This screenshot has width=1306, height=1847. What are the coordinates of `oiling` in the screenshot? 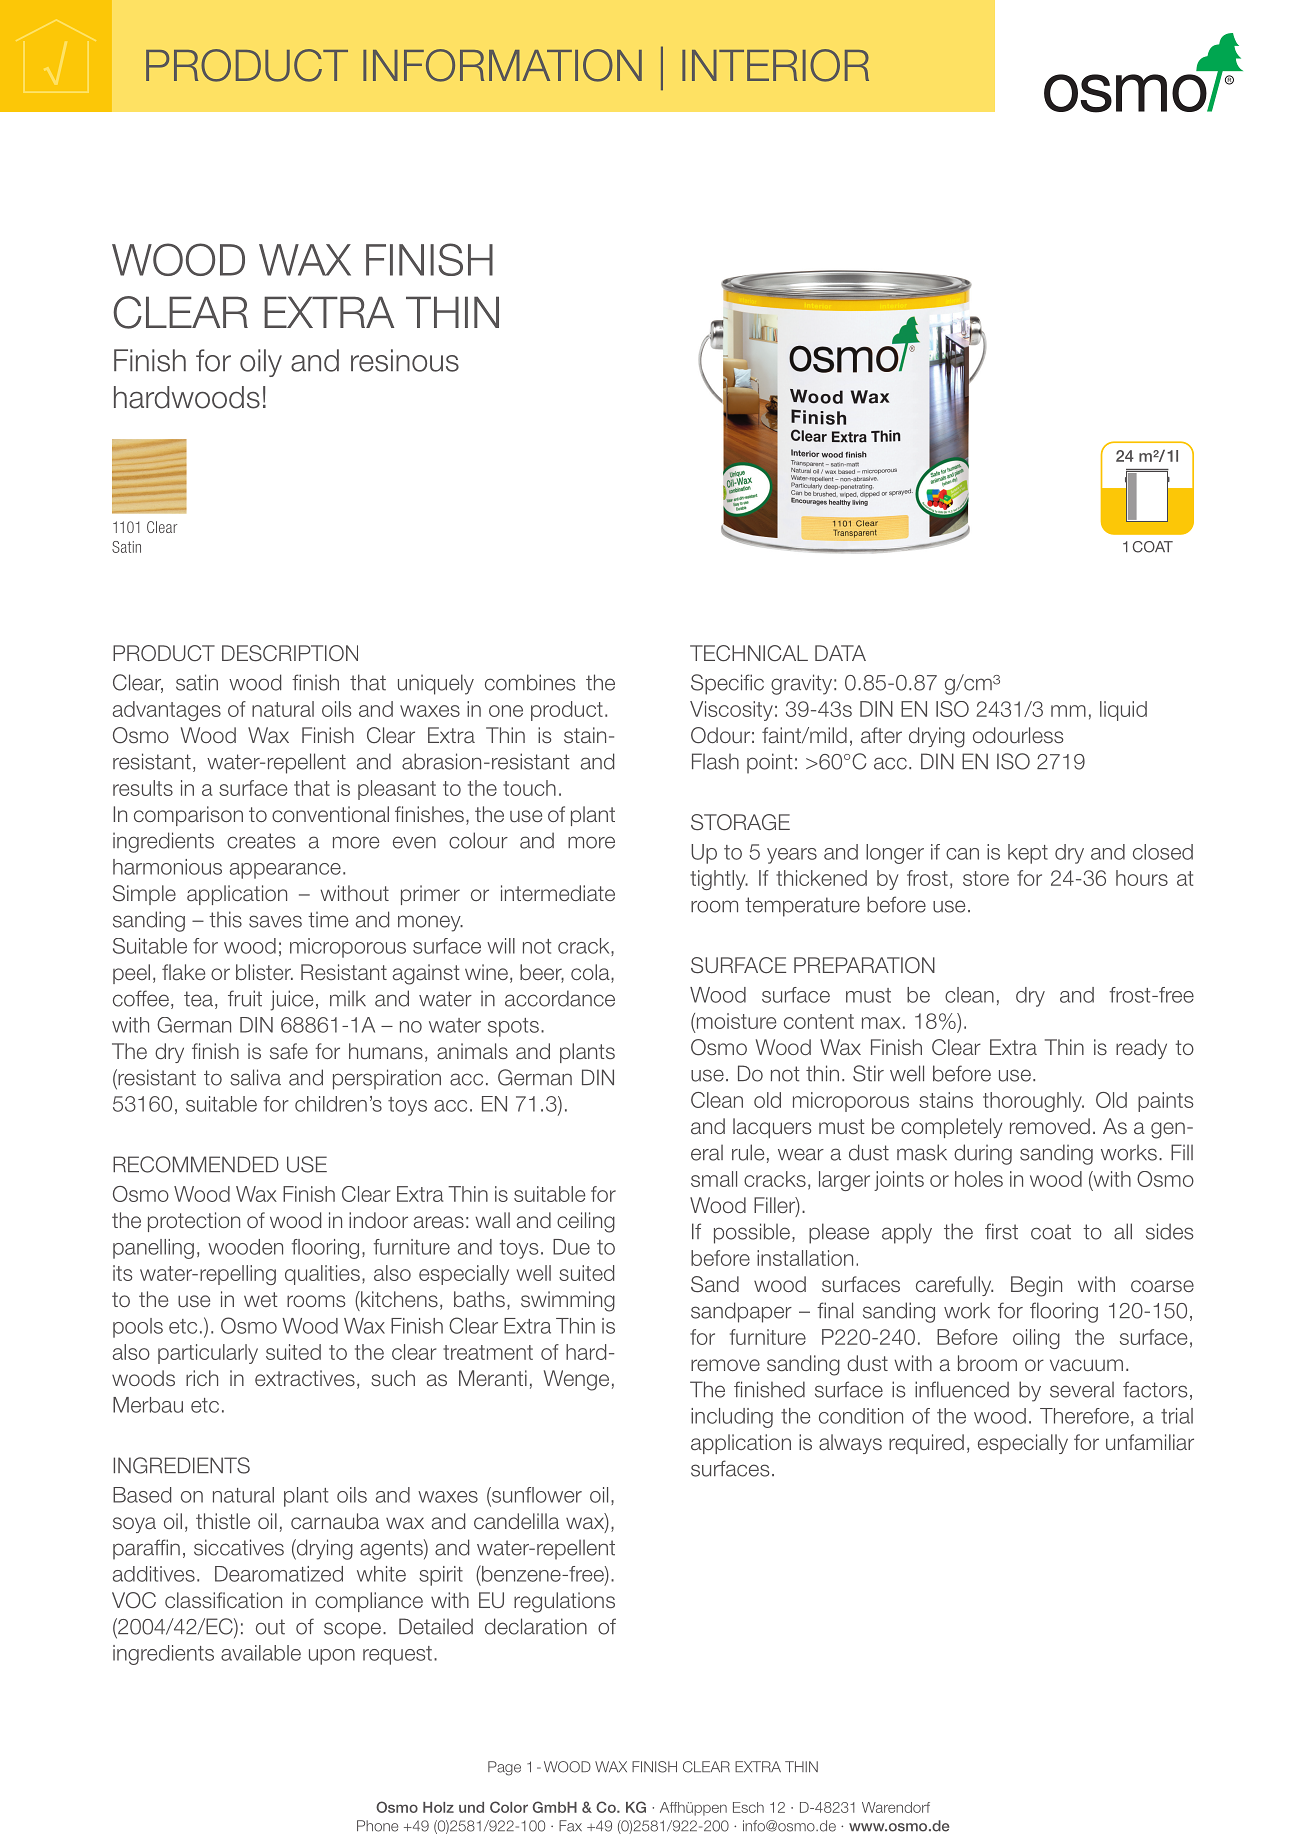 It's located at (1036, 1339).
